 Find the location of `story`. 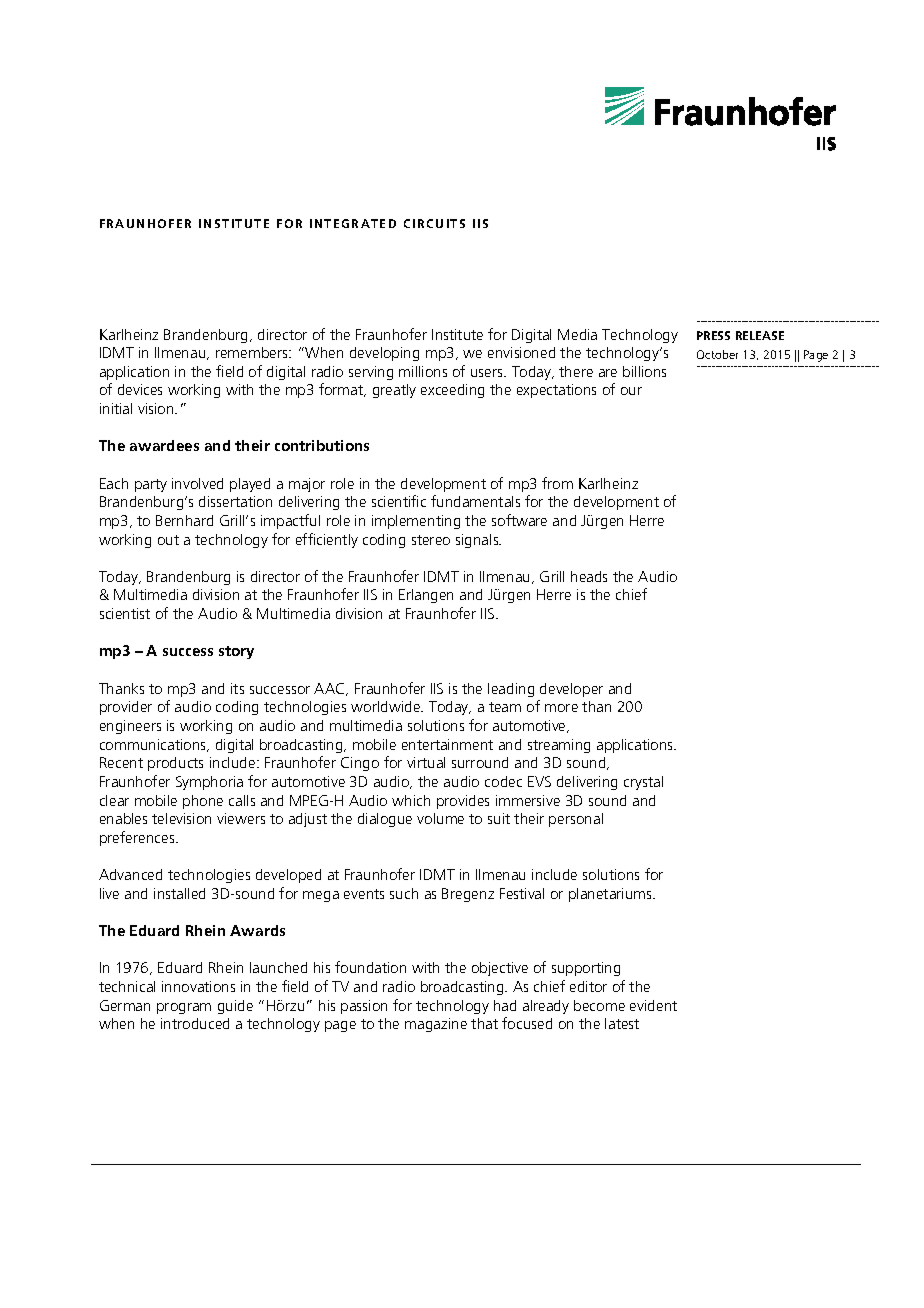

story is located at coordinates (236, 652).
